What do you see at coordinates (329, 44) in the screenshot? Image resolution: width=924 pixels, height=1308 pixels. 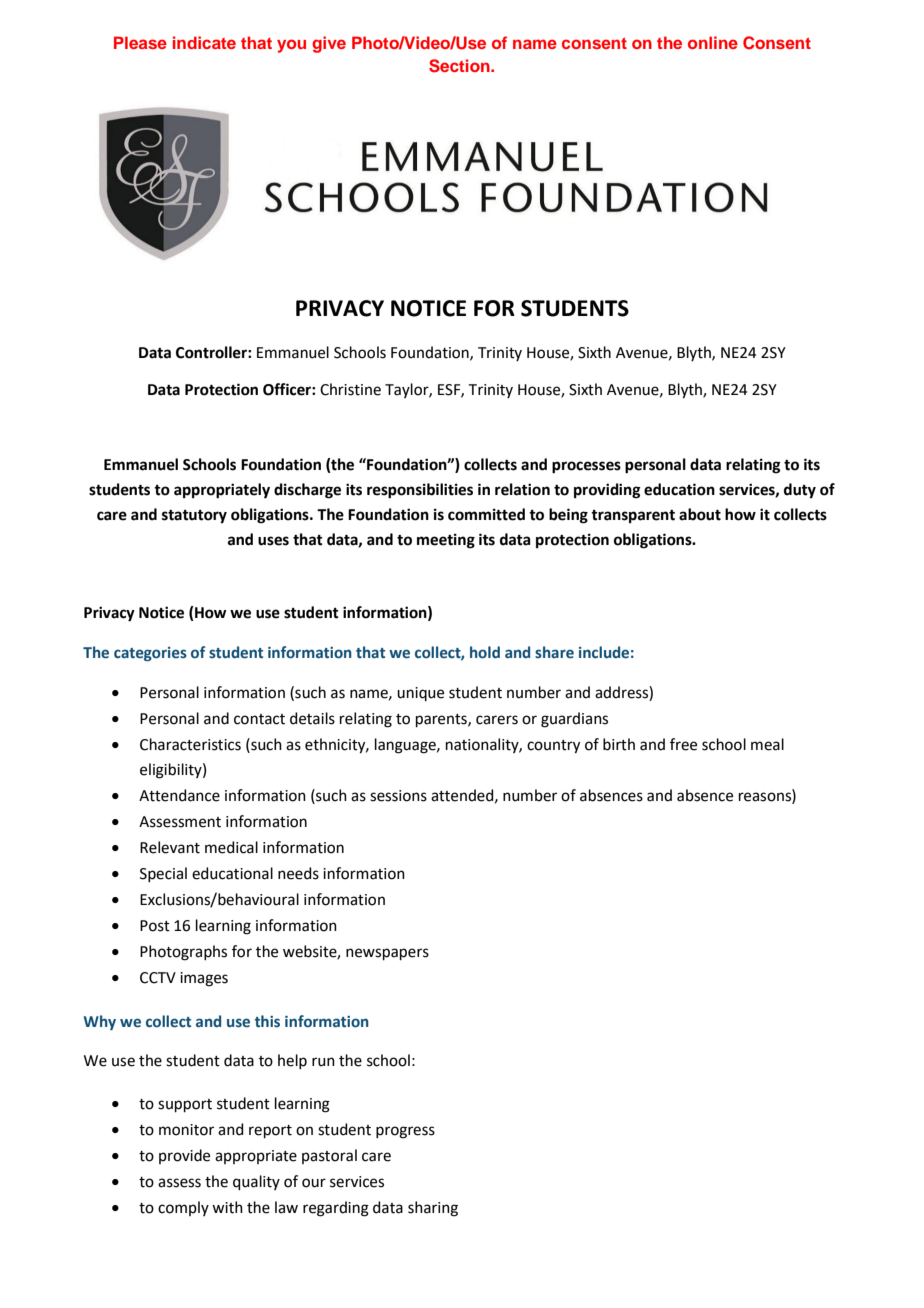 I see `give` at bounding box center [329, 44].
